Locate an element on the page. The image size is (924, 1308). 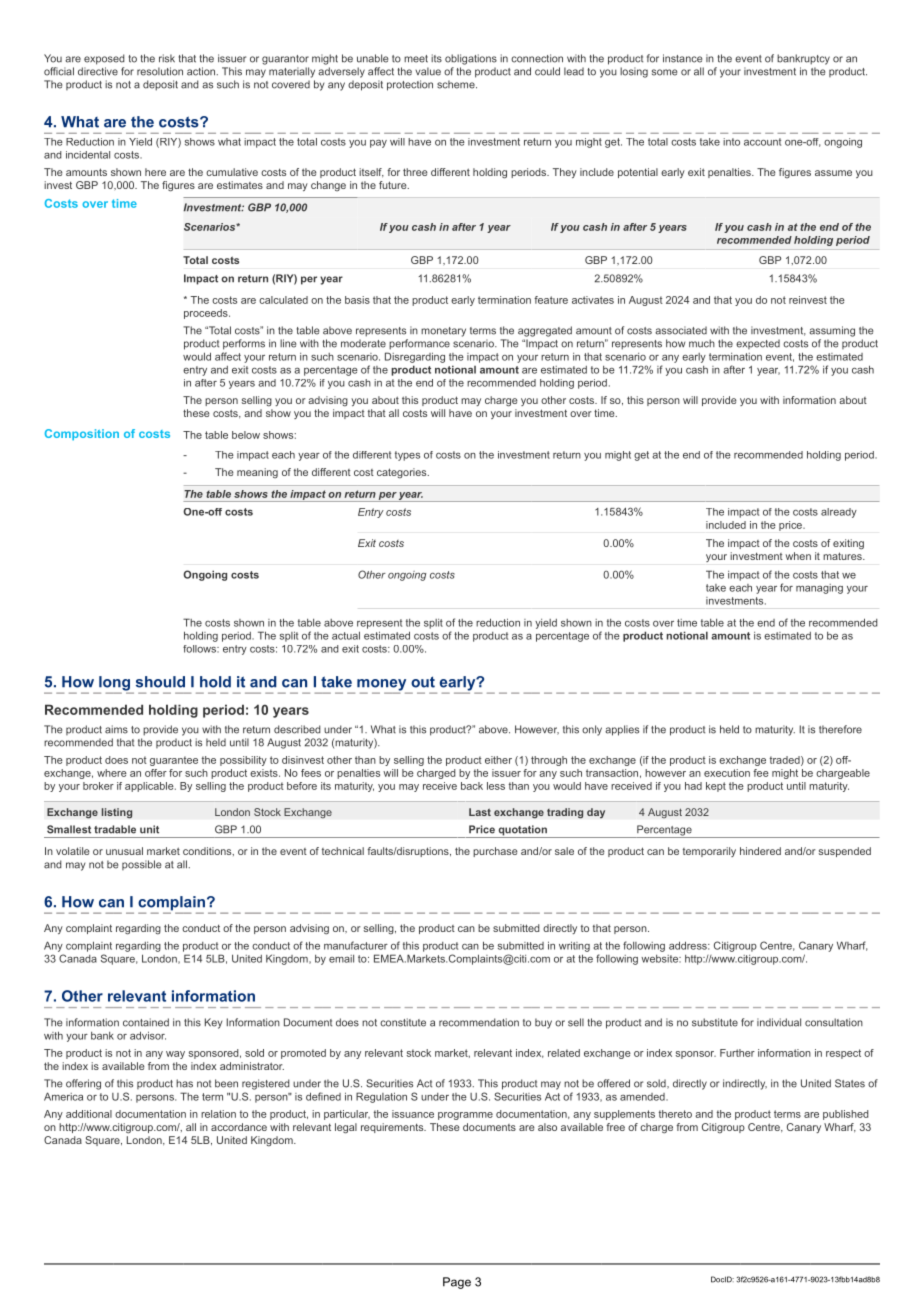
individual is located at coordinates (779, 1022).
